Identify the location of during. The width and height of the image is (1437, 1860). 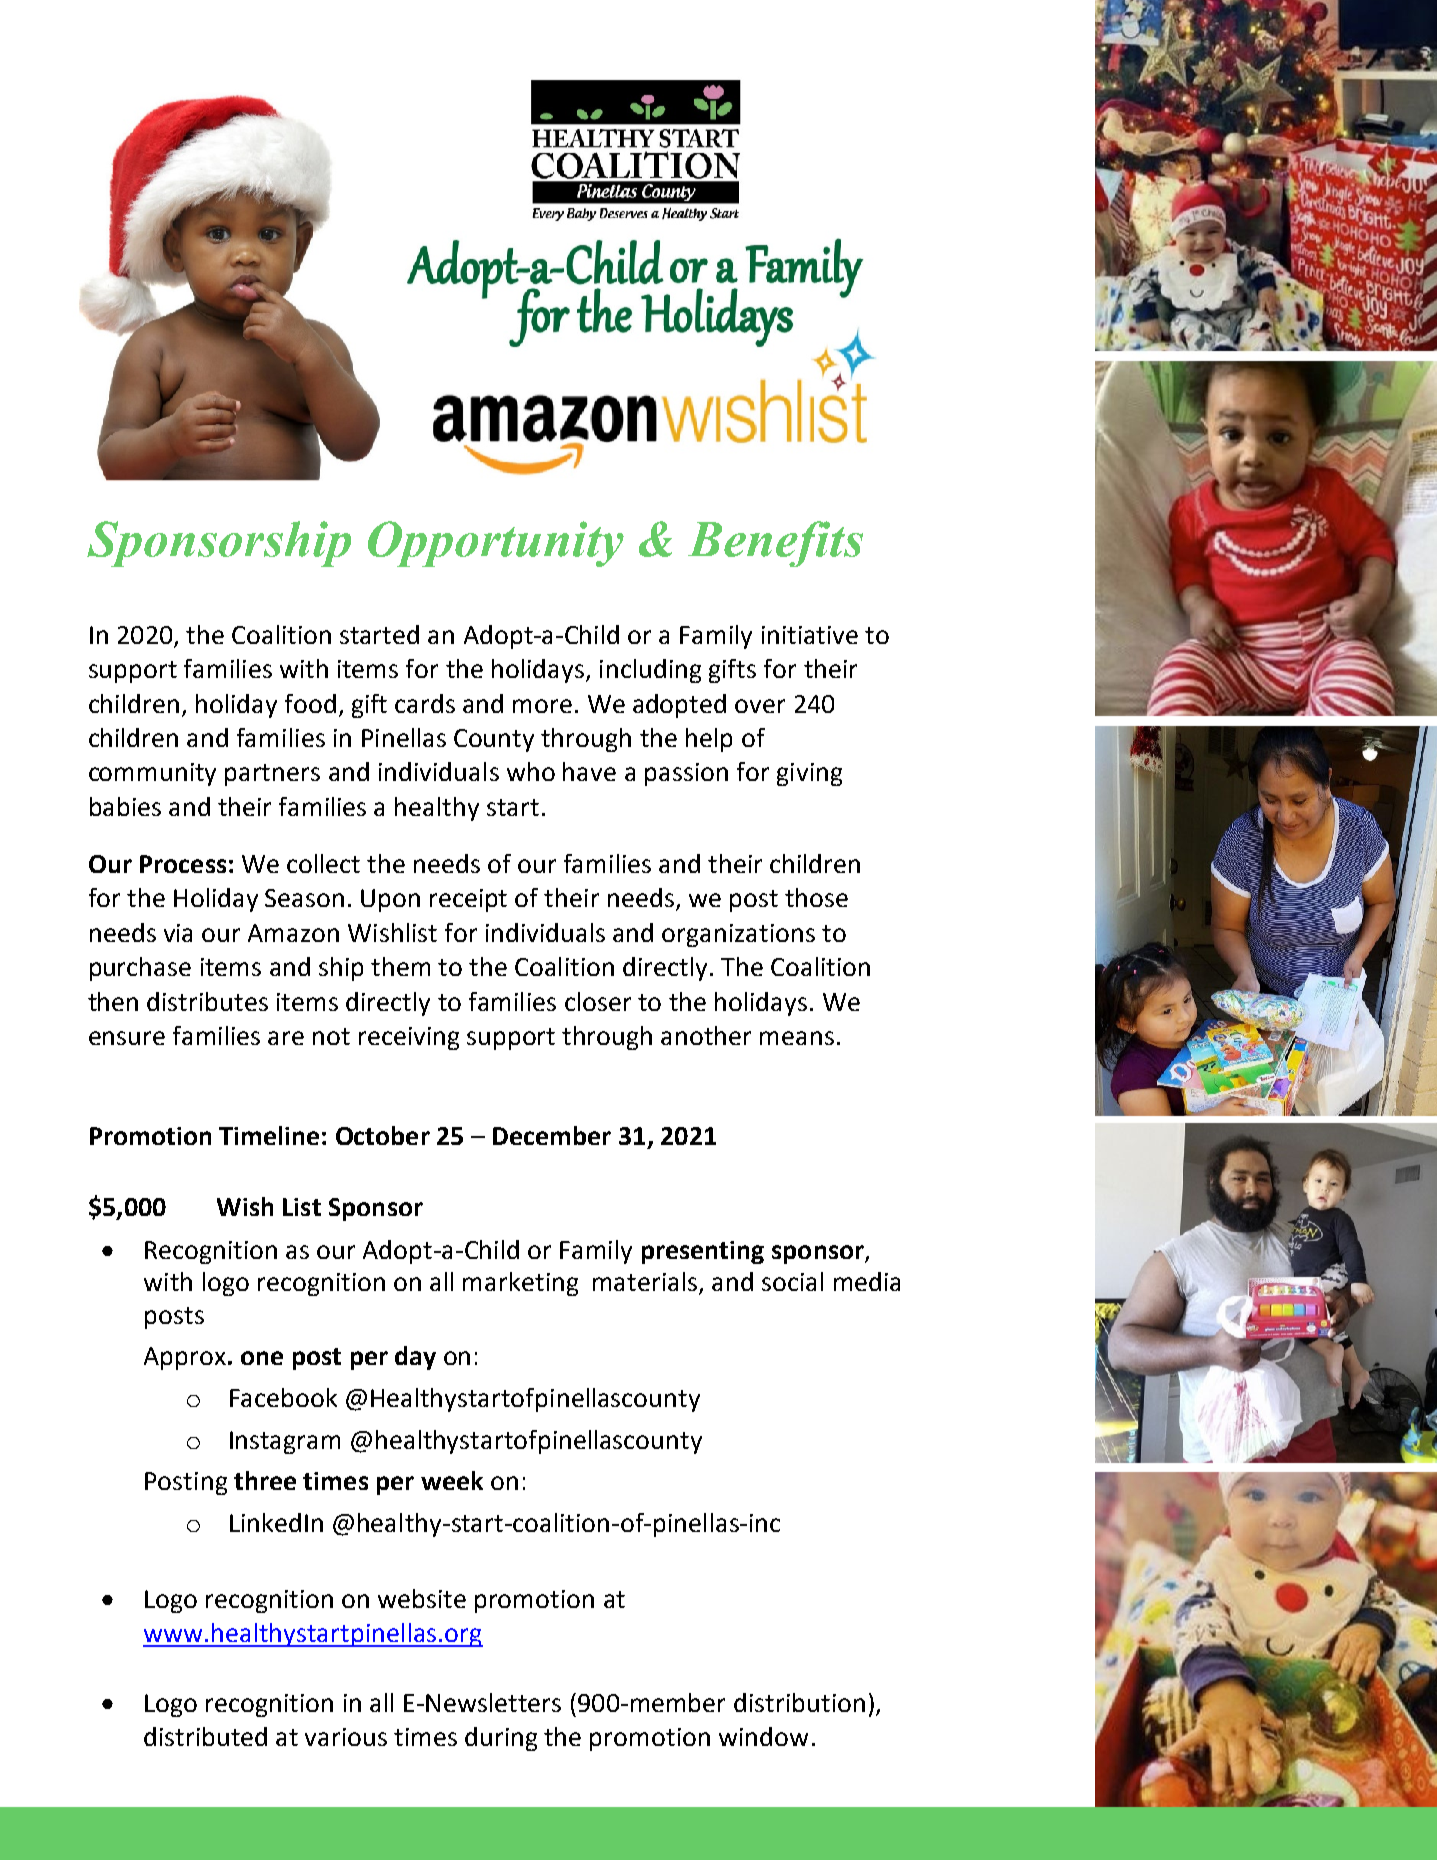
(501, 1739).
